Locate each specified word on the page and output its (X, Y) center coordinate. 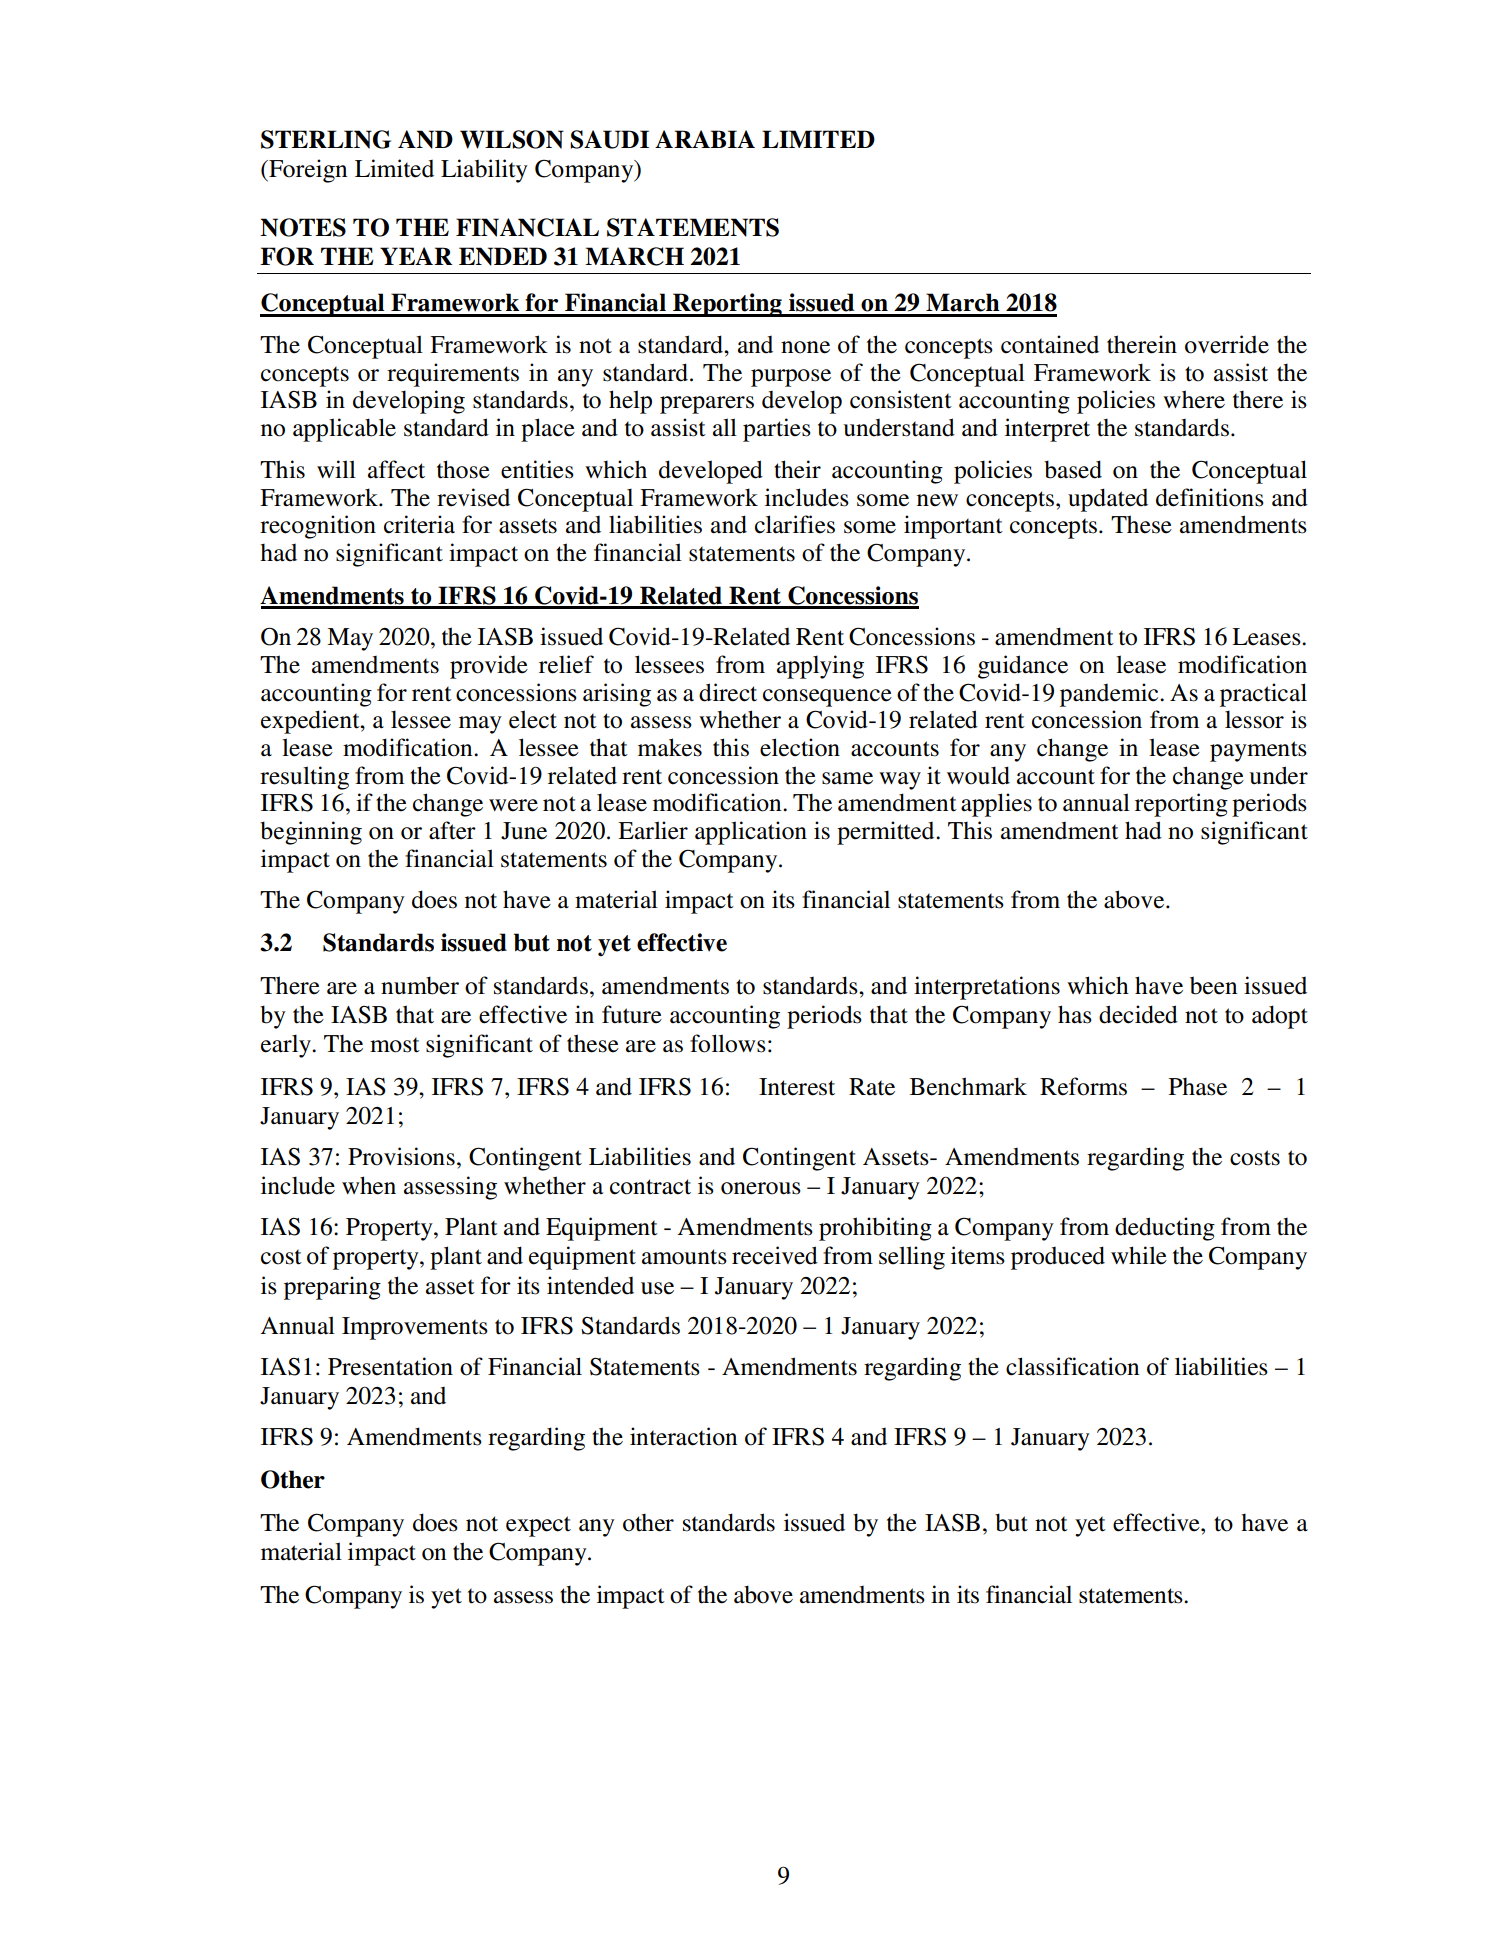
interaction (683, 1436)
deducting (1165, 1229)
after (452, 830)
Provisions (401, 1156)
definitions (1210, 497)
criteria (419, 524)
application (751, 833)
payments (1258, 751)
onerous (761, 1188)
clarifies (795, 524)
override (1227, 344)
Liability (484, 171)
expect (538, 1526)
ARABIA (705, 139)
